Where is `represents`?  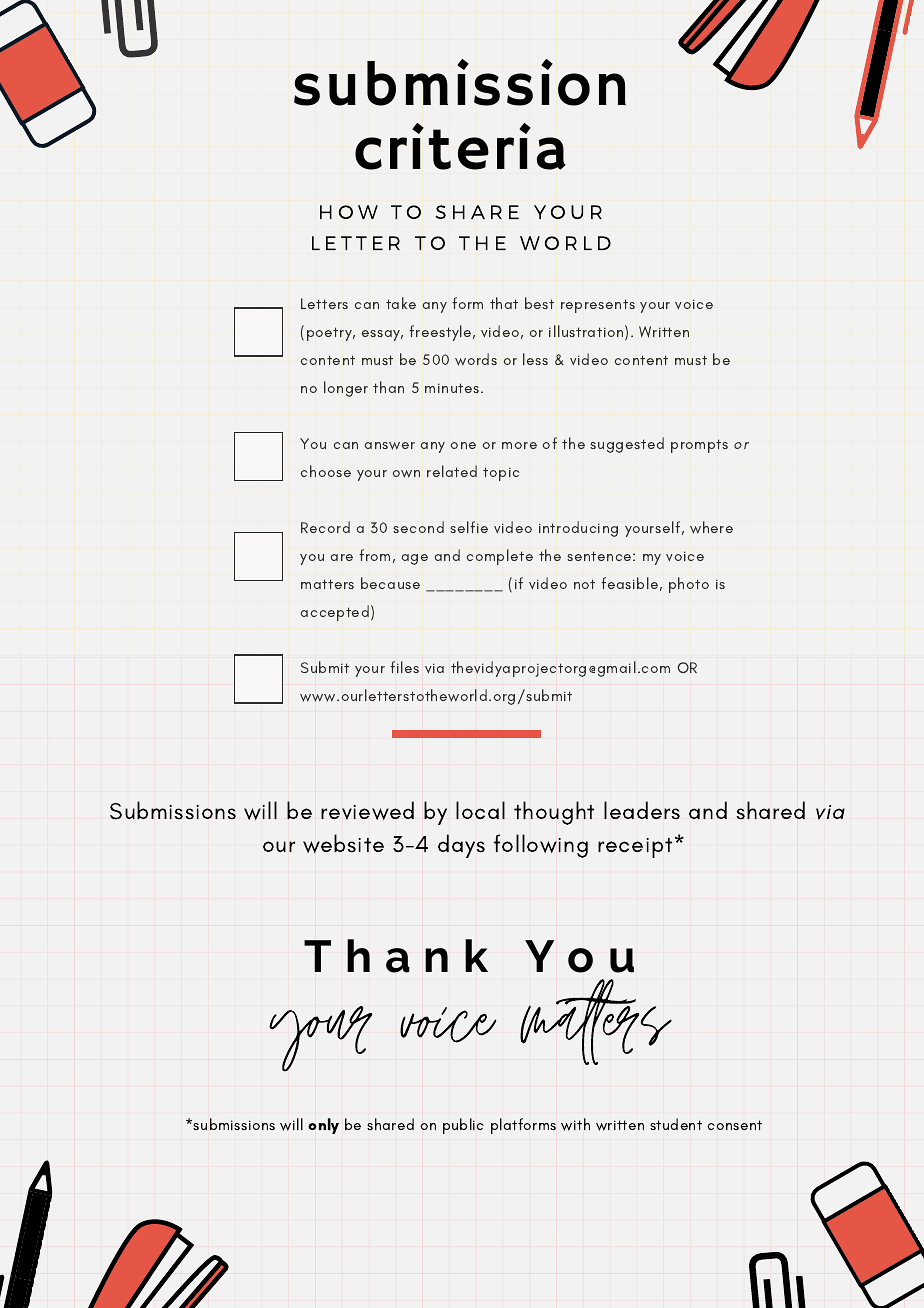
represents is located at coordinates (598, 306).
